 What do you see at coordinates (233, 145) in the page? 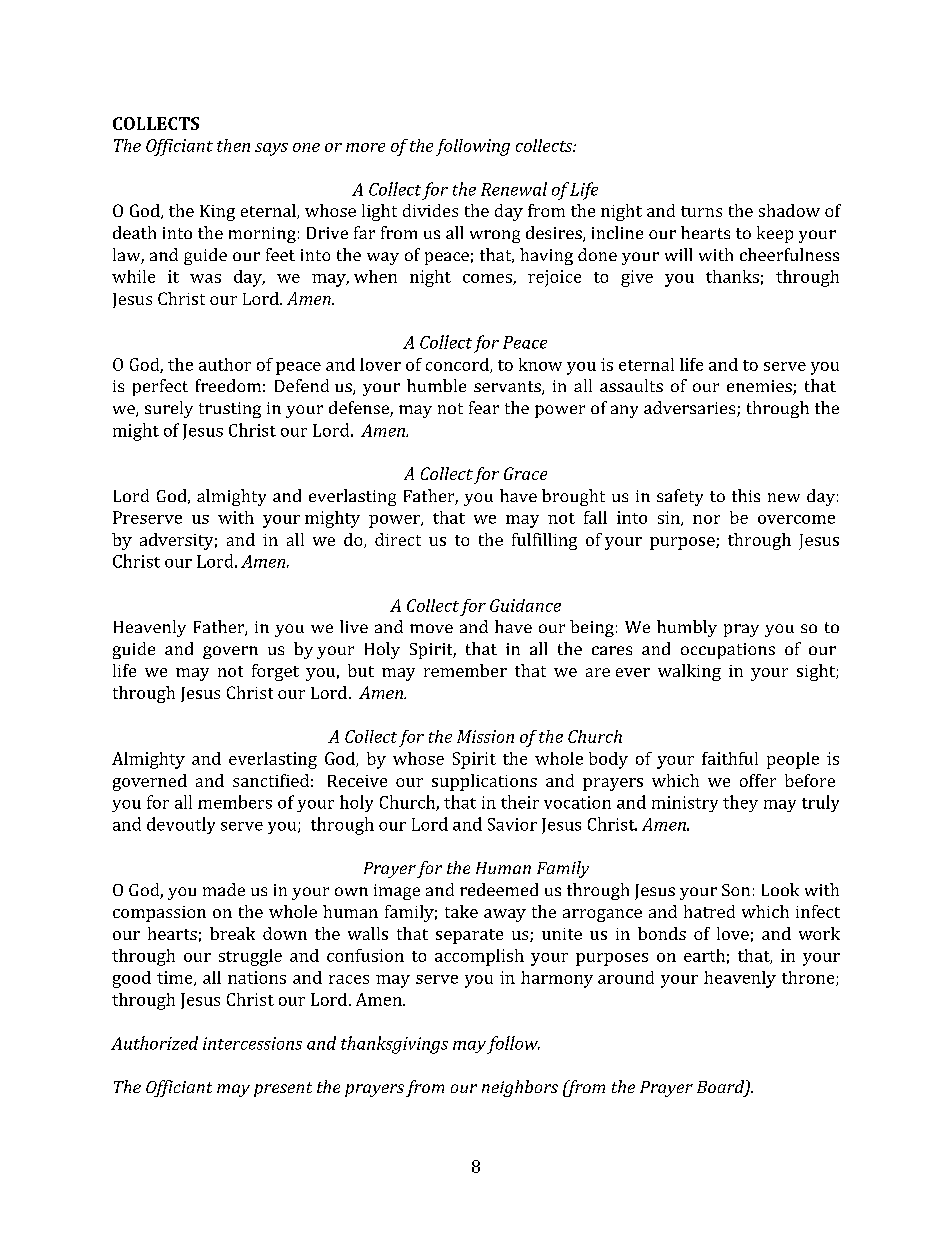
I see `then` at bounding box center [233, 145].
